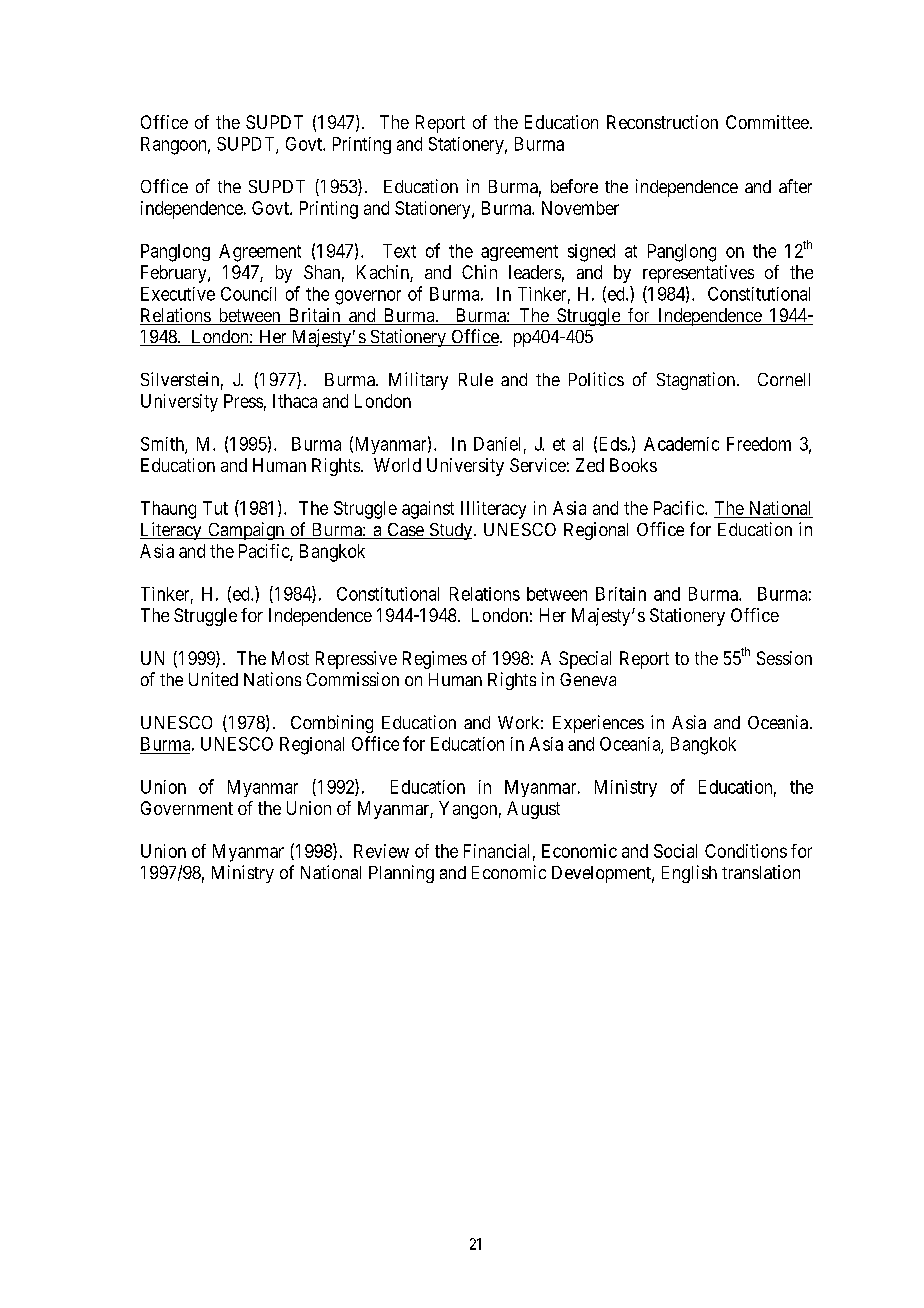 This image has width=924, height=1308. I want to click on Campaign, so click(246, 531).
